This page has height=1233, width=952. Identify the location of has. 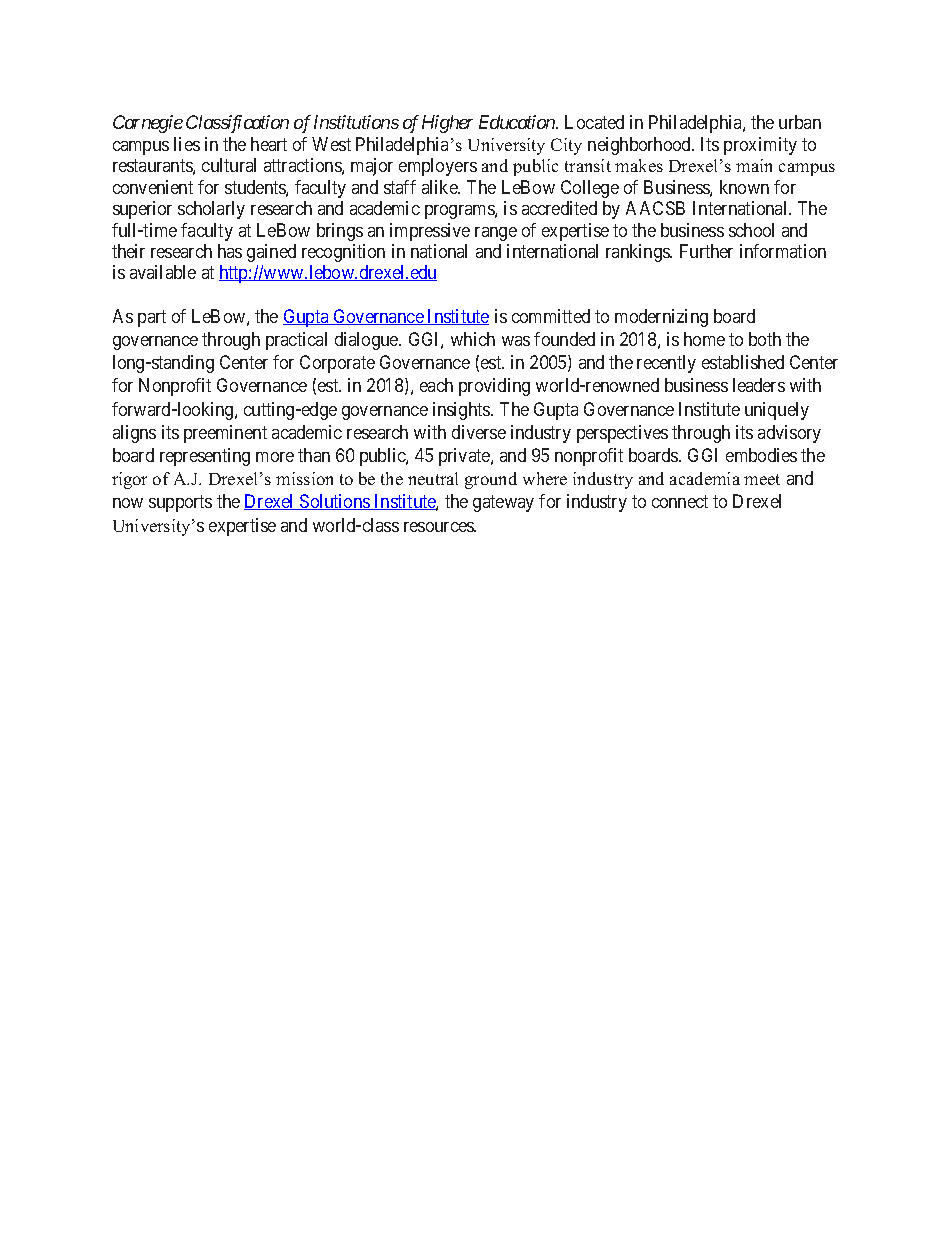
(230, 251).
